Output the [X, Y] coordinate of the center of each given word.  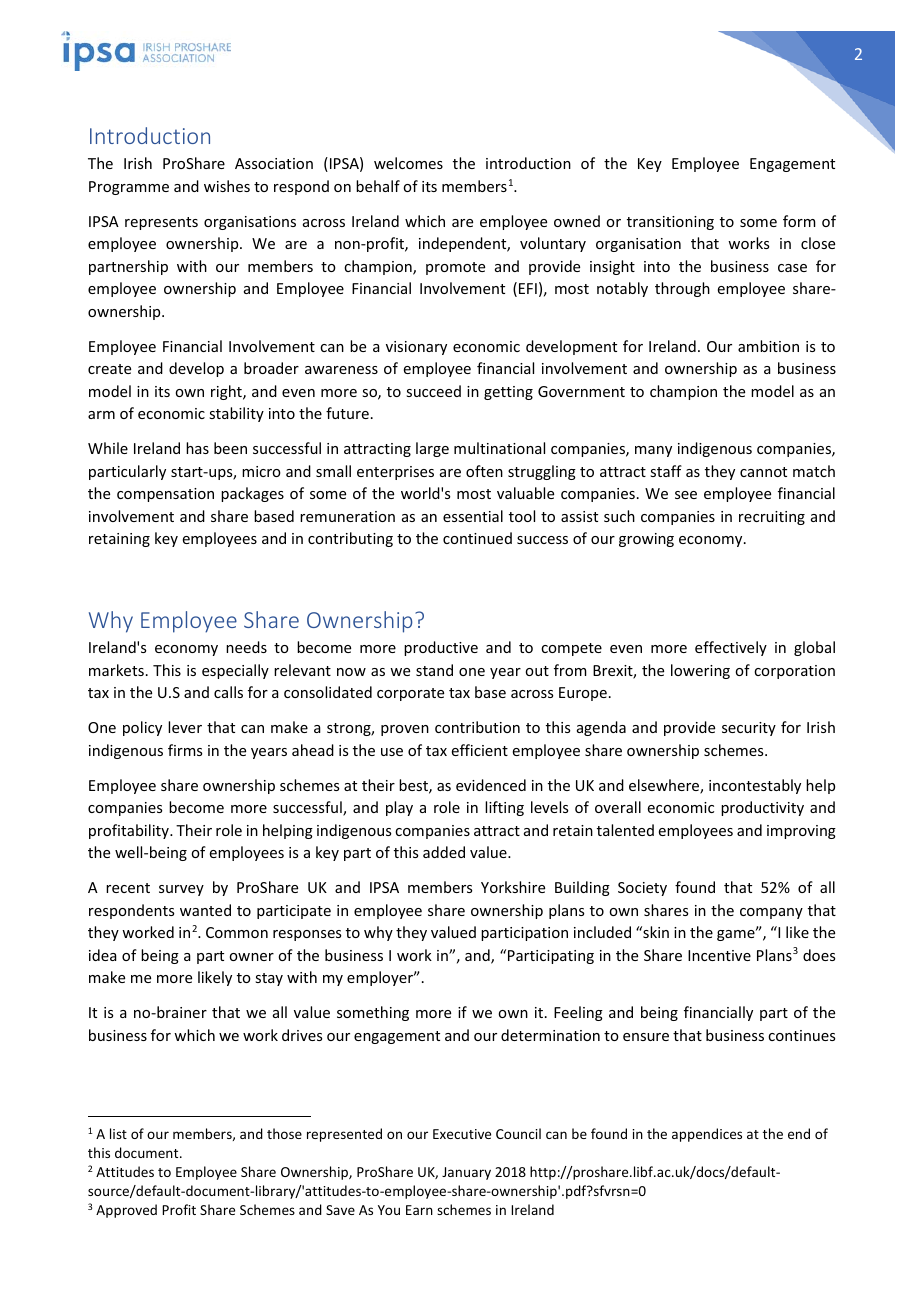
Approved [126, 1211]
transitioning [670, 223]
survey [181, 890]
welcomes [408, 163]
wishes [227, 186]
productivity [762, 808]
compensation [165, 495]
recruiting [772, 518]
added [444, 852]
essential [473, 516]
